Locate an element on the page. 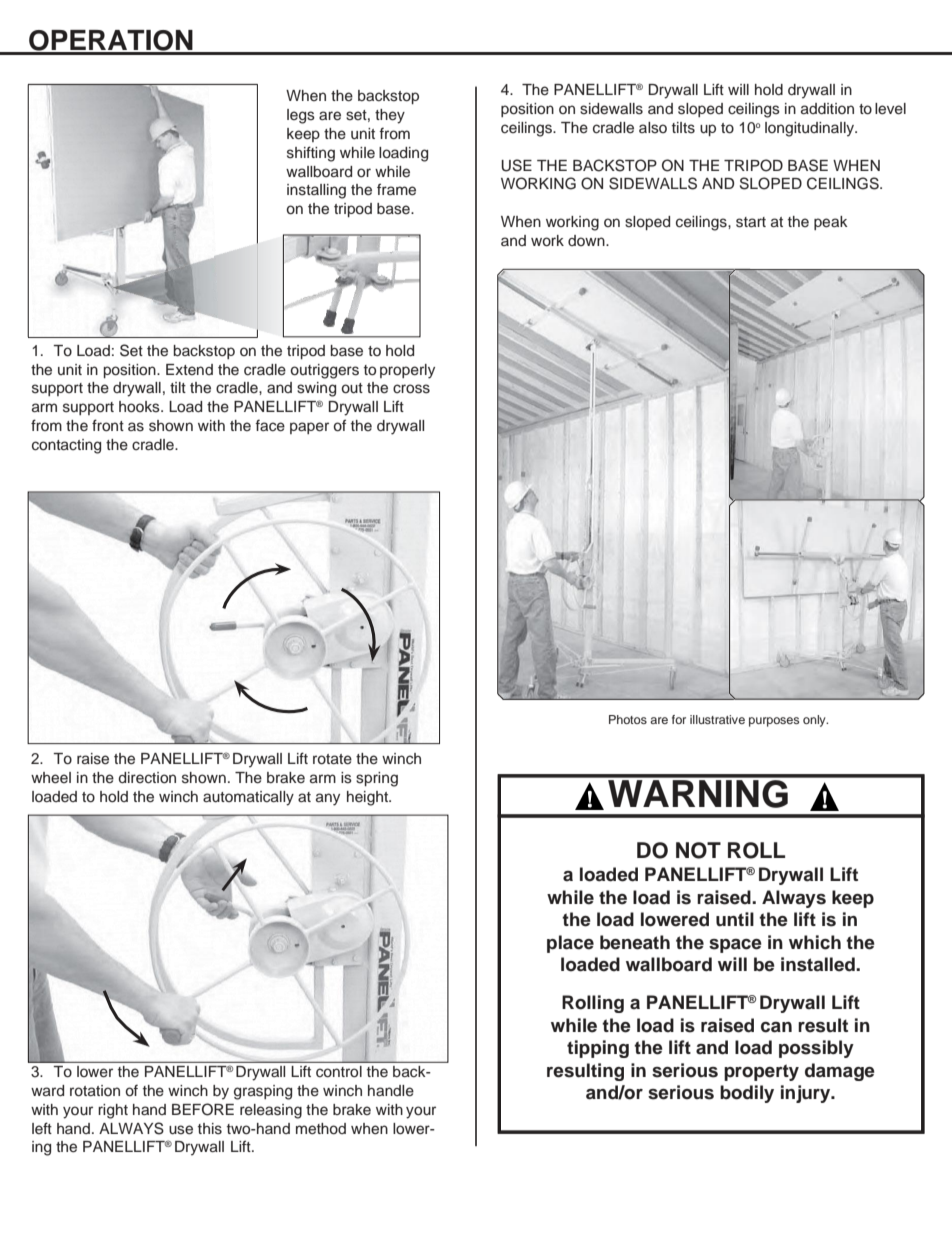  right is located at coordinates (113, 1111).
